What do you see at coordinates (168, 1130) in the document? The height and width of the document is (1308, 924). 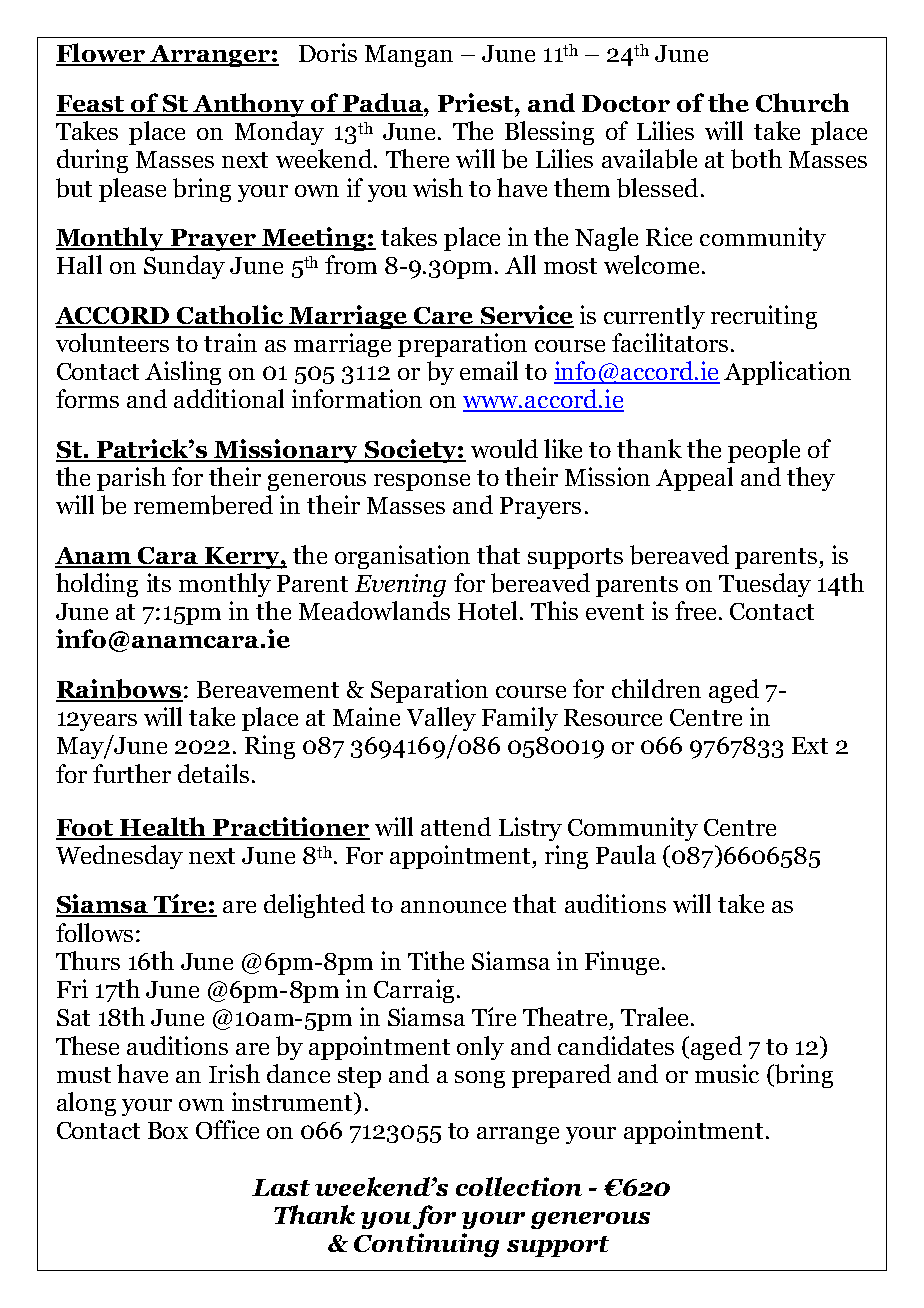 I see `Box` at bounding box center [168, 1130].
